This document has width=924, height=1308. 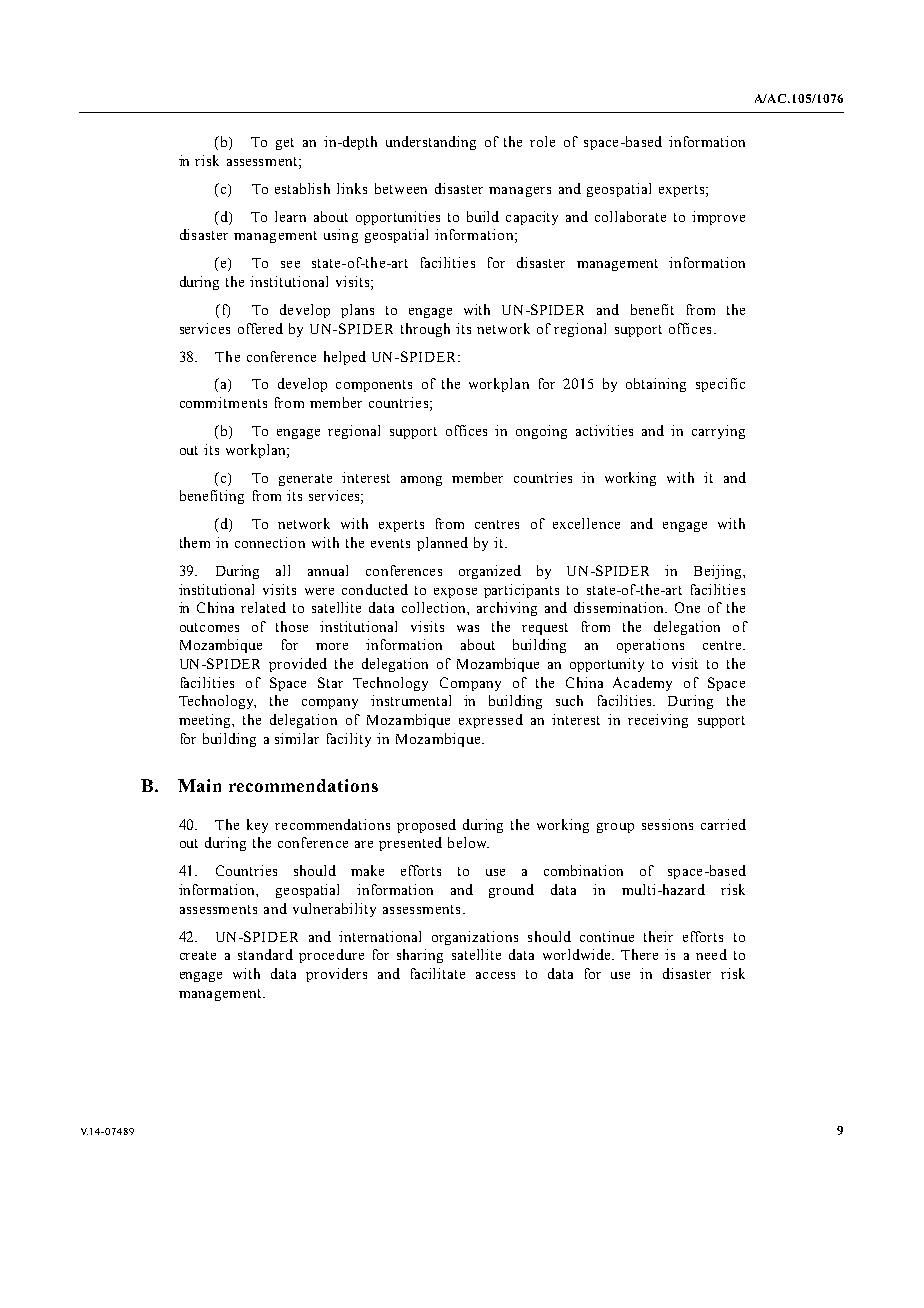 I want to click on collaborate, so click(x=630, y=216).
